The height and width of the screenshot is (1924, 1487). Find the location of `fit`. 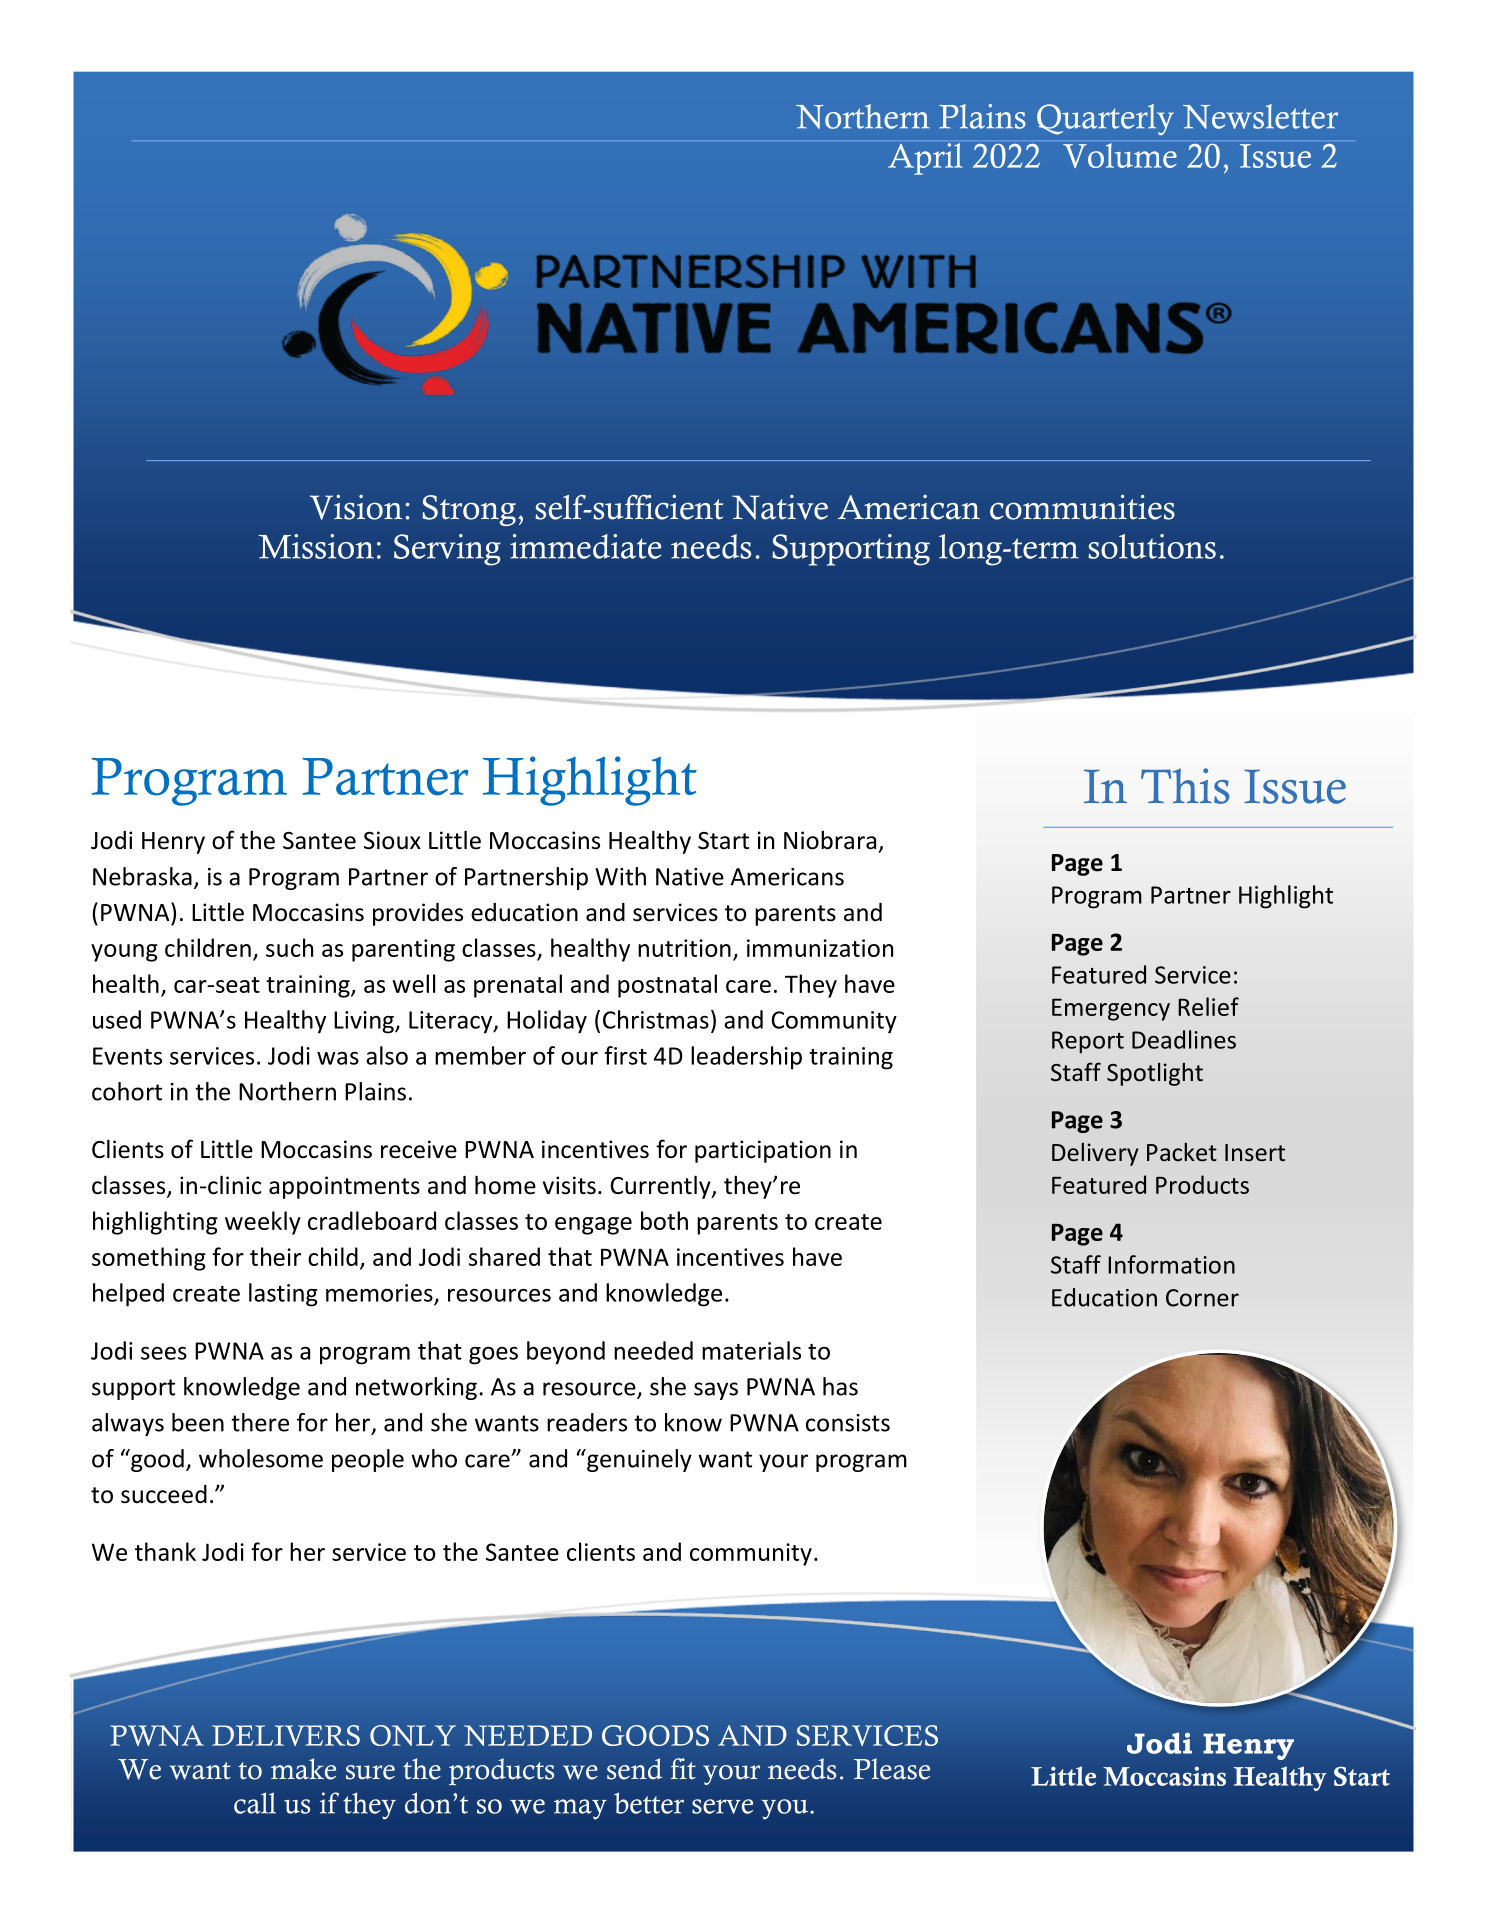

fit is located at coordinates (683, 1769).
